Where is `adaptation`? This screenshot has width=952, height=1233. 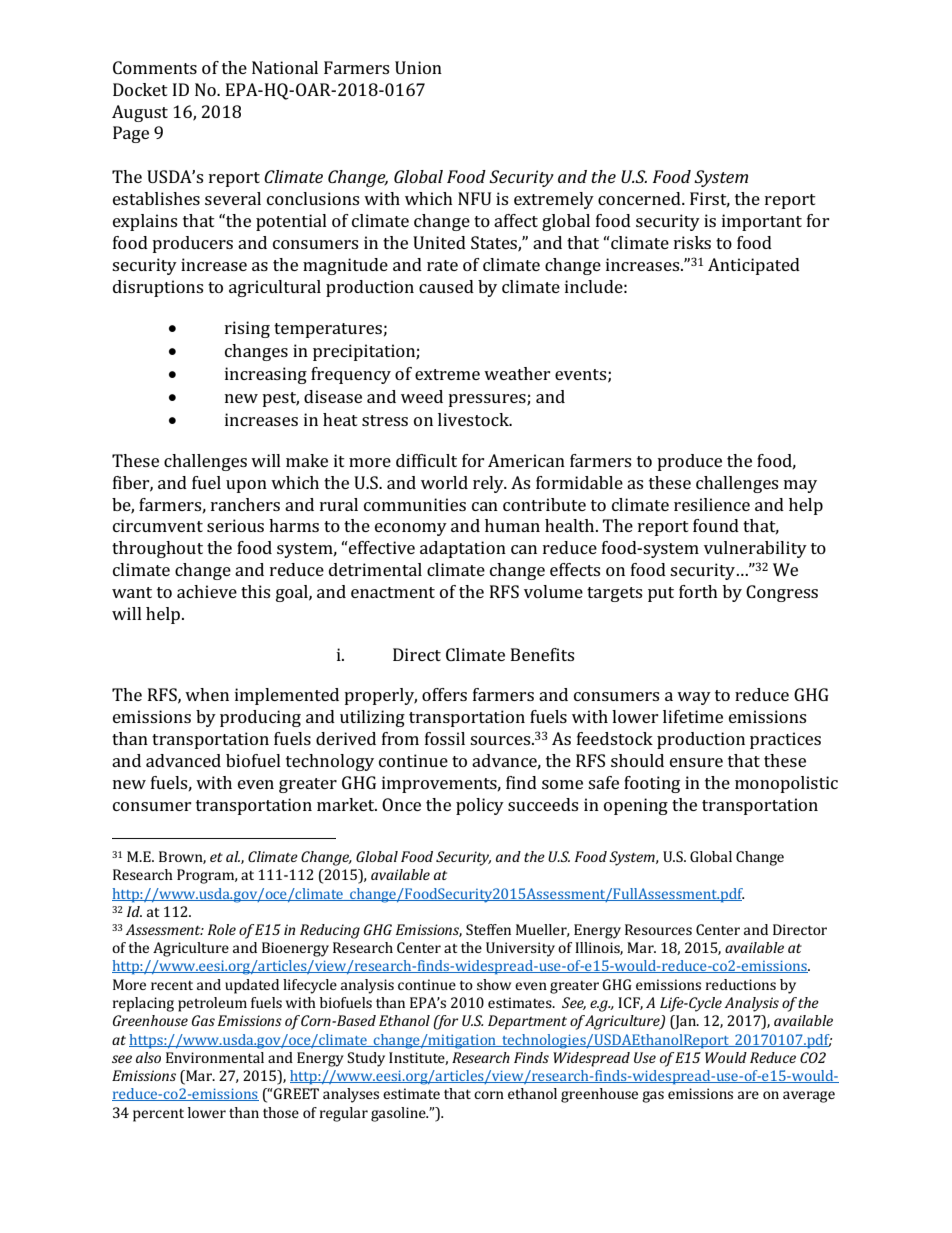 adaptation is located at coordinates (463, 549).
